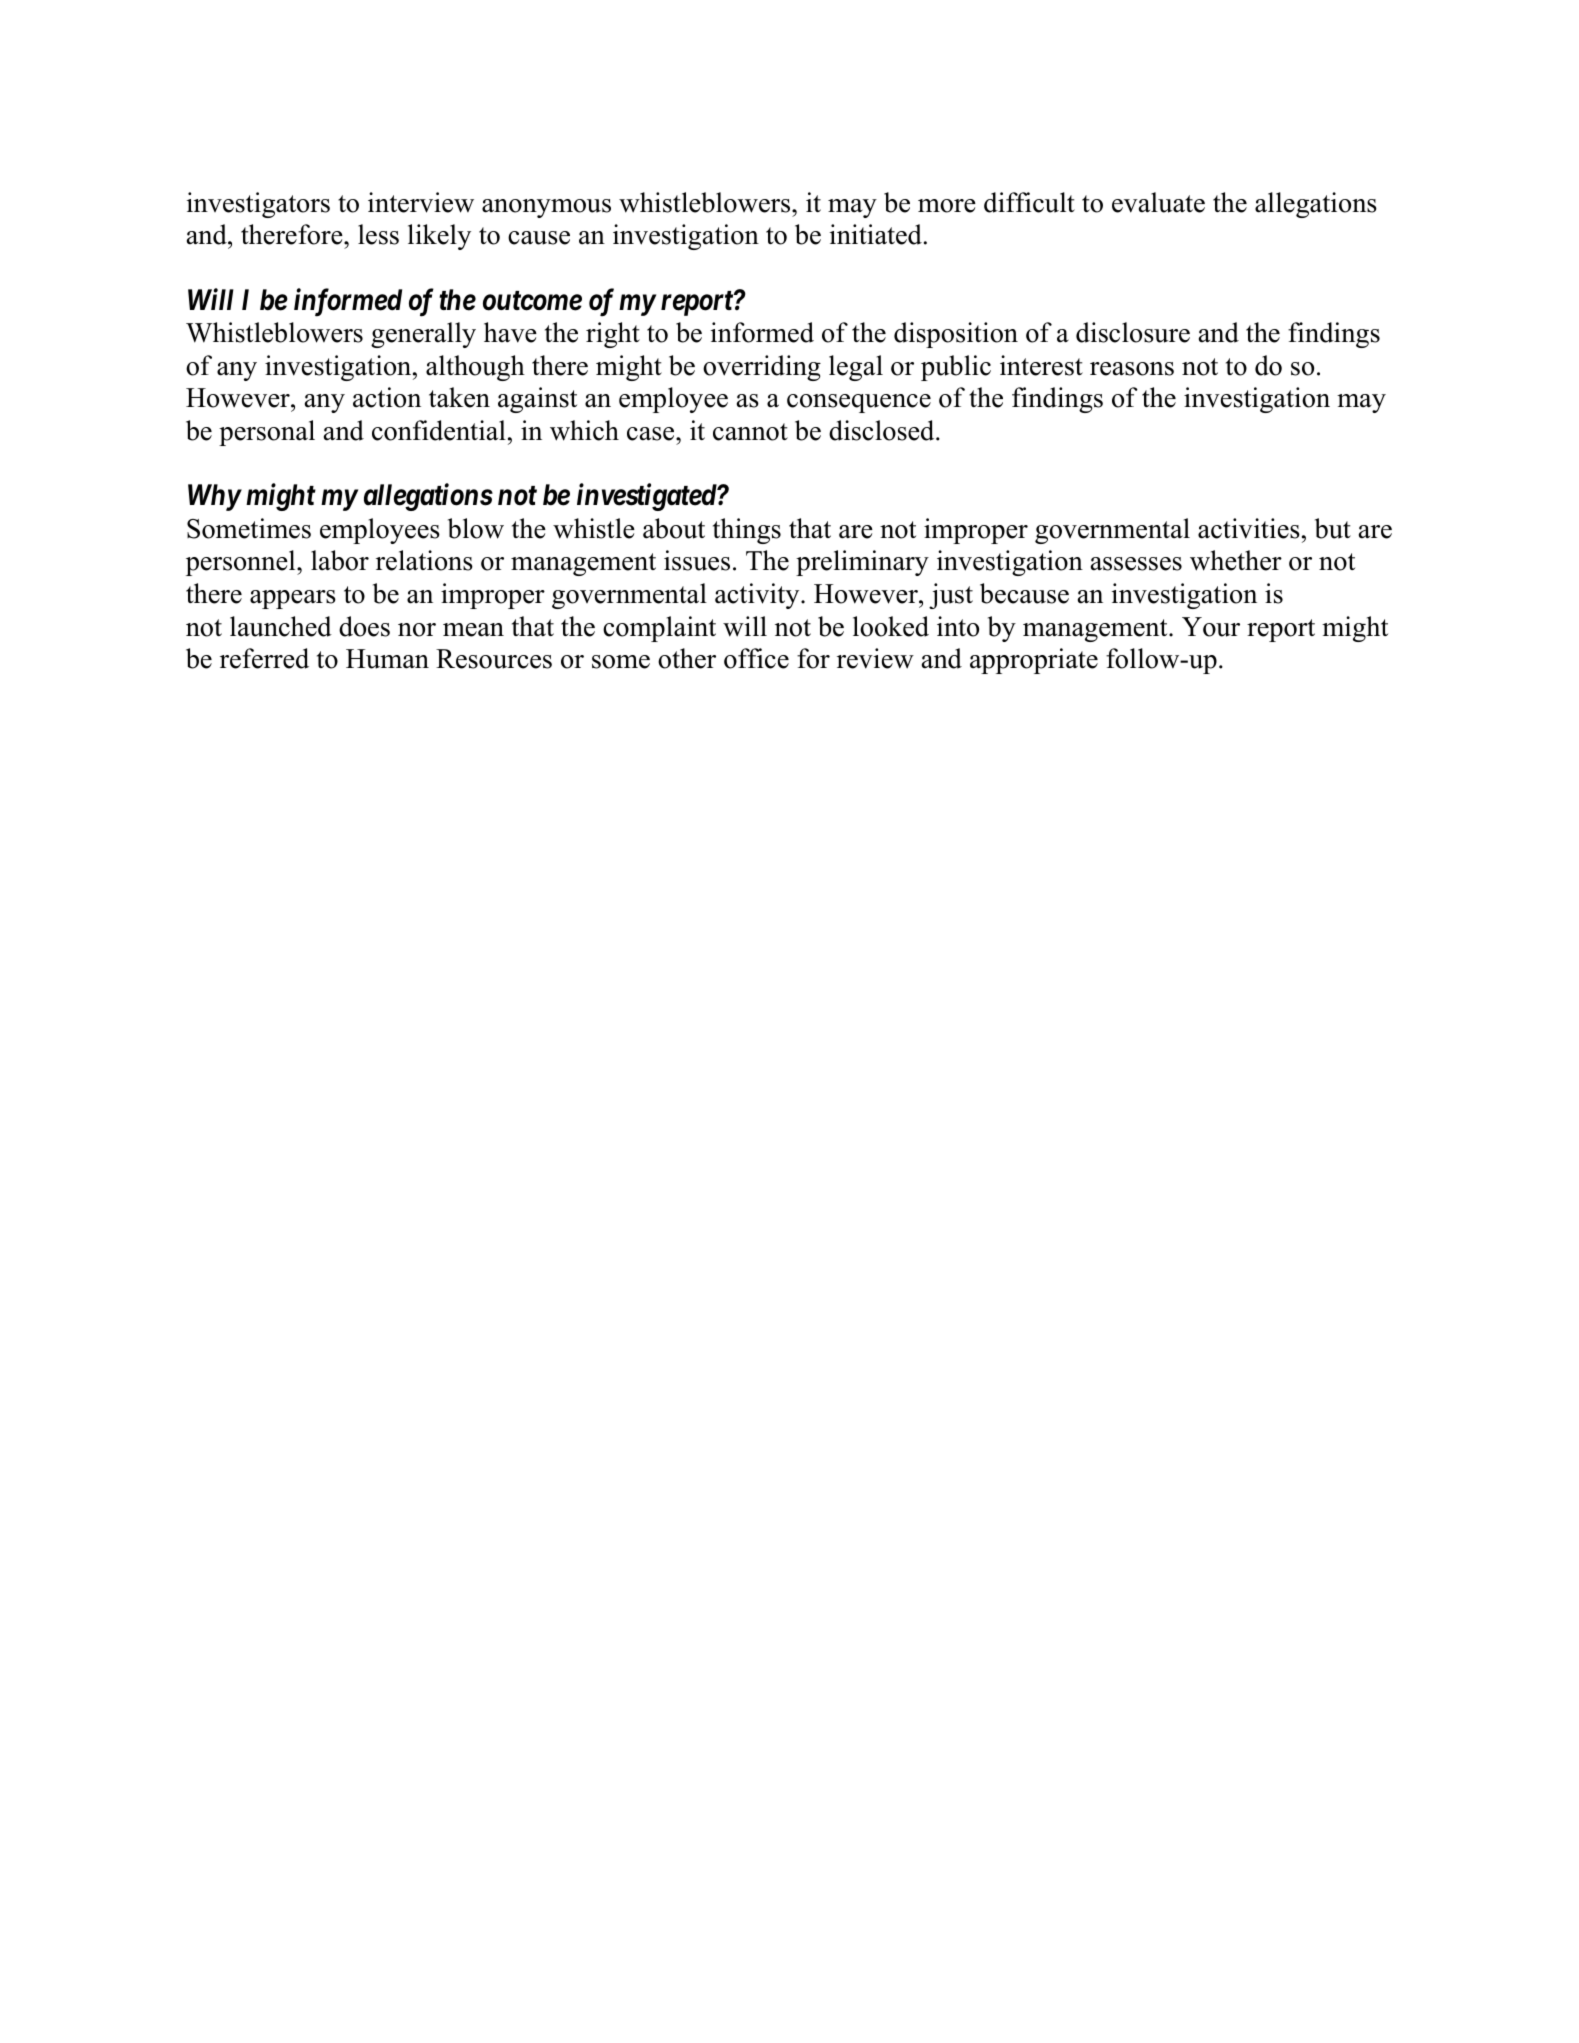  Describe the element at coordinates (1132, 369) in the image. I see `reasons` at that location.
